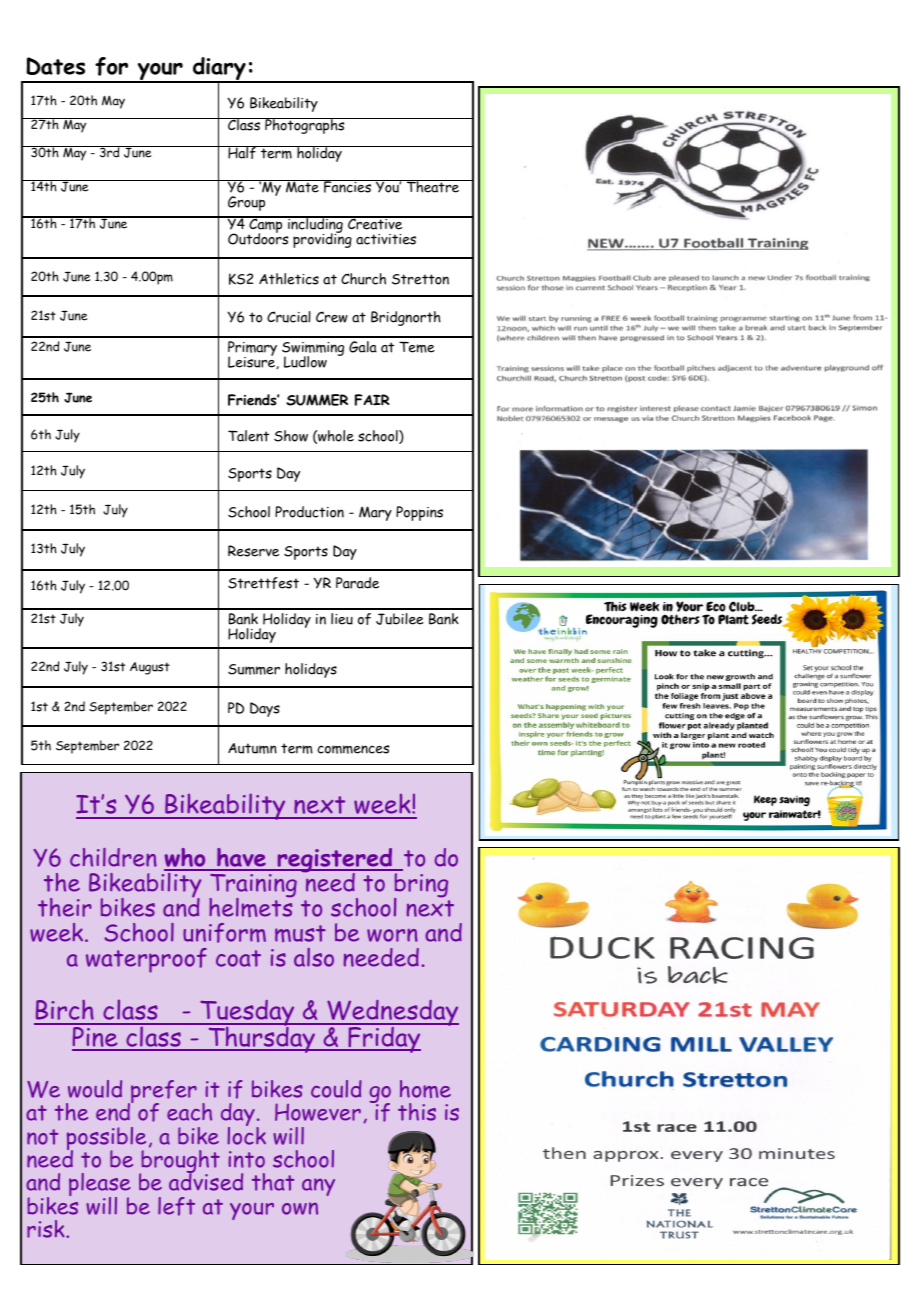 The width and height of the page is (924, 1308). I want to click on Jubilee, so click(400, 619).
